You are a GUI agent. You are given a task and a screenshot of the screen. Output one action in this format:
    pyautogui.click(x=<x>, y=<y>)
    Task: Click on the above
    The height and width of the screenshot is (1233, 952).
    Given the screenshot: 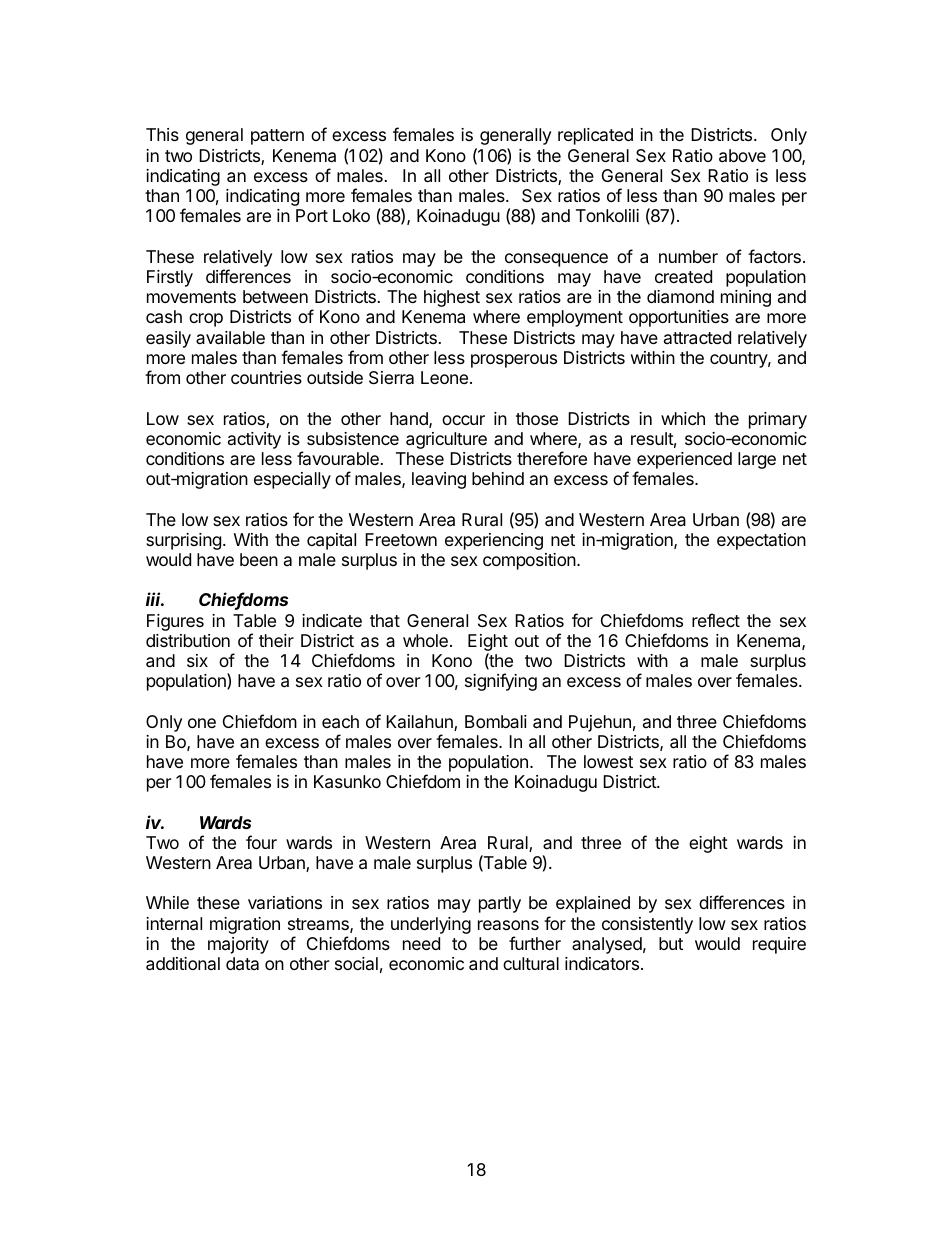 What is the action you would take?
    pyautogui.click(x=742, y=156)
